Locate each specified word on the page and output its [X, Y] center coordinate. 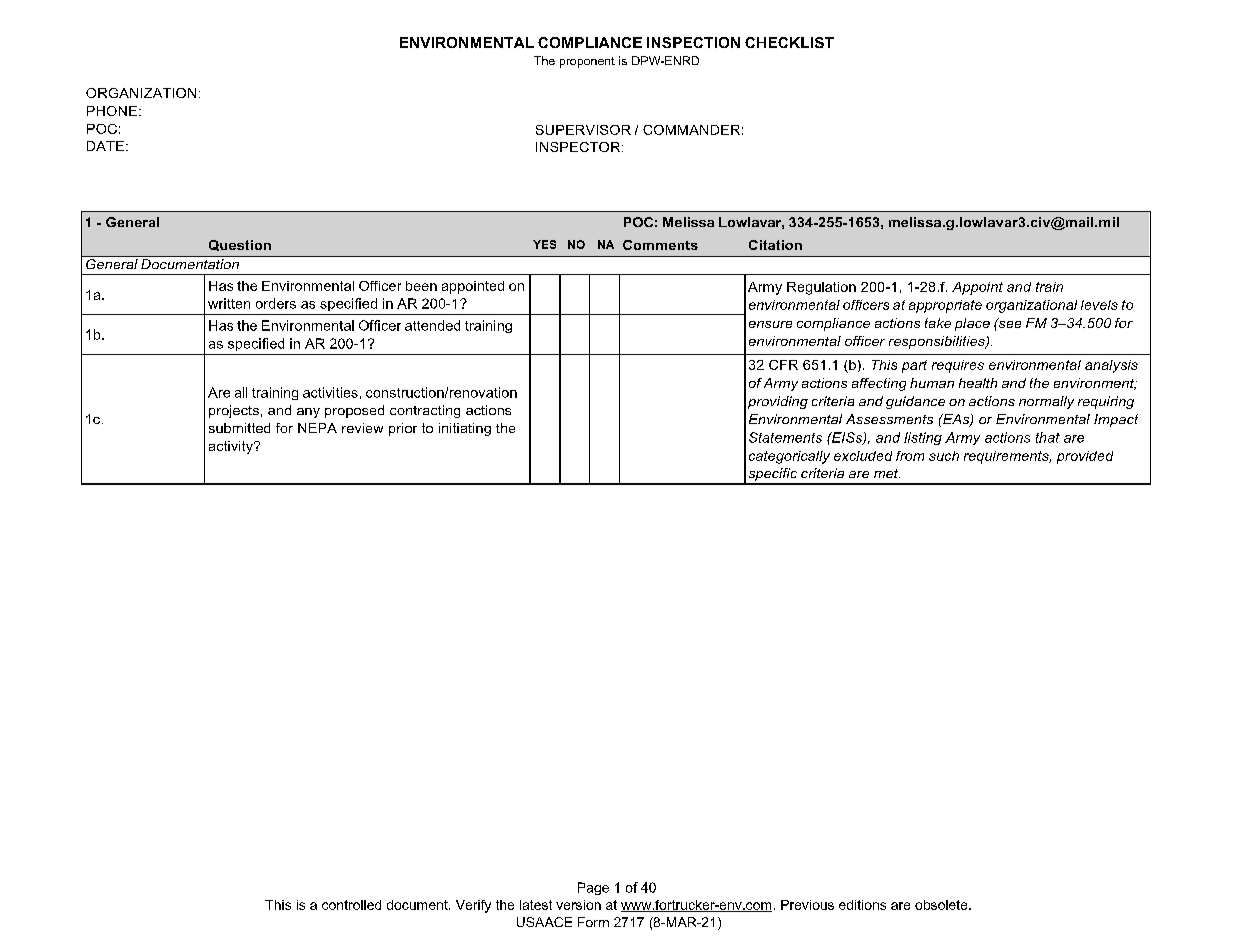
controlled [351, 905]
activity [232, 447]
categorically [789, 457]
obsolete [942, 905]
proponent [587, 62]
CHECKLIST [789, 42]
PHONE [112, 111]
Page [593, 888]
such [944, 456]
